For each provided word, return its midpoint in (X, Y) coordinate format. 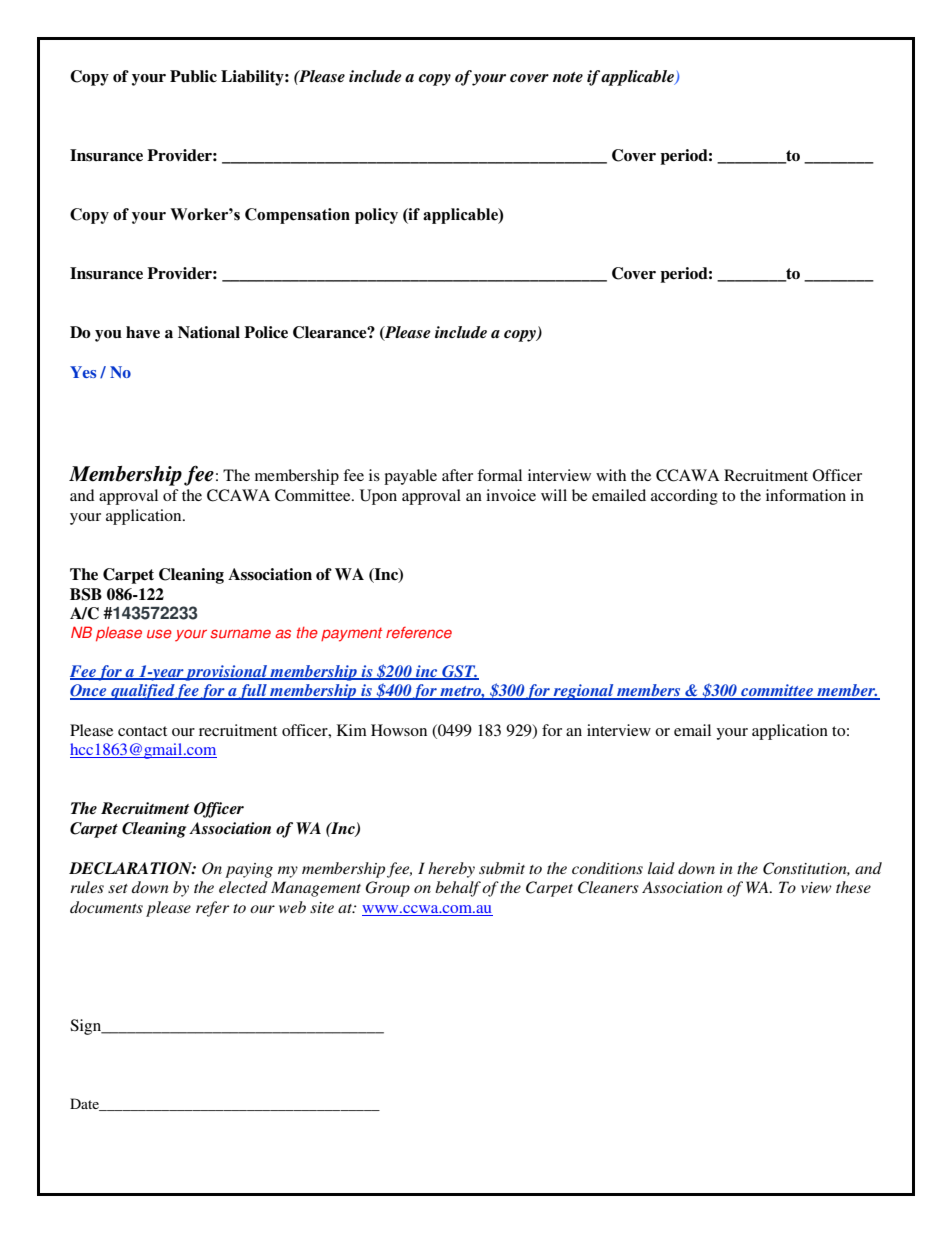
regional (583, 692)
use (159, 634)
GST (459, 672)
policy (376, 216)
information (806, 495)
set (118, 888)
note (568, 77)
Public (193, 76)
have (143, 332)
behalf (458, 889)
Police (266, 332)
